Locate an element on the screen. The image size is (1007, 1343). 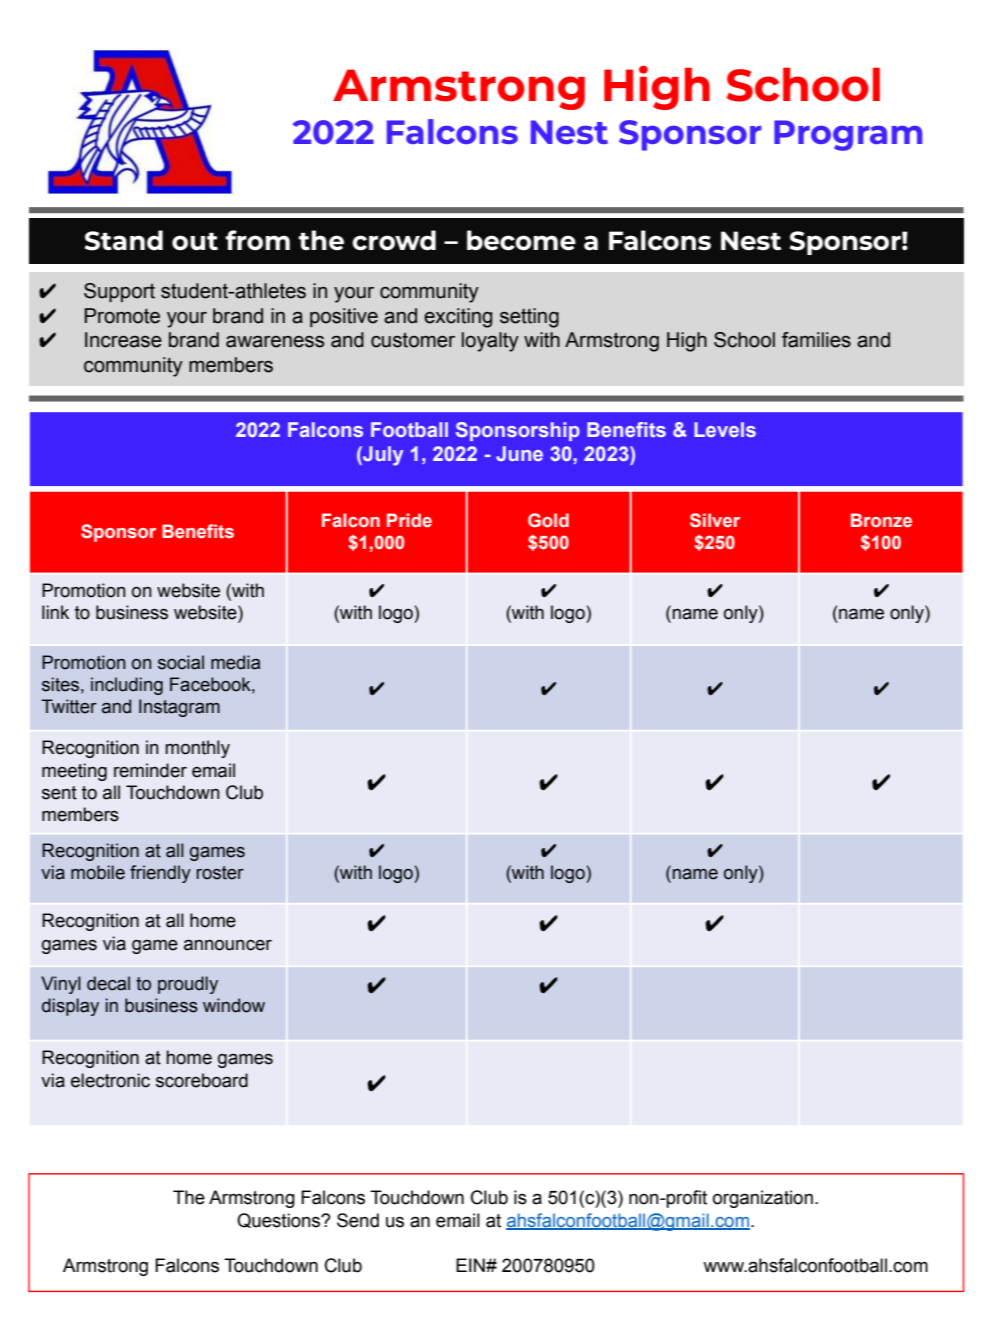
families is located at coordinates (816, 340).
